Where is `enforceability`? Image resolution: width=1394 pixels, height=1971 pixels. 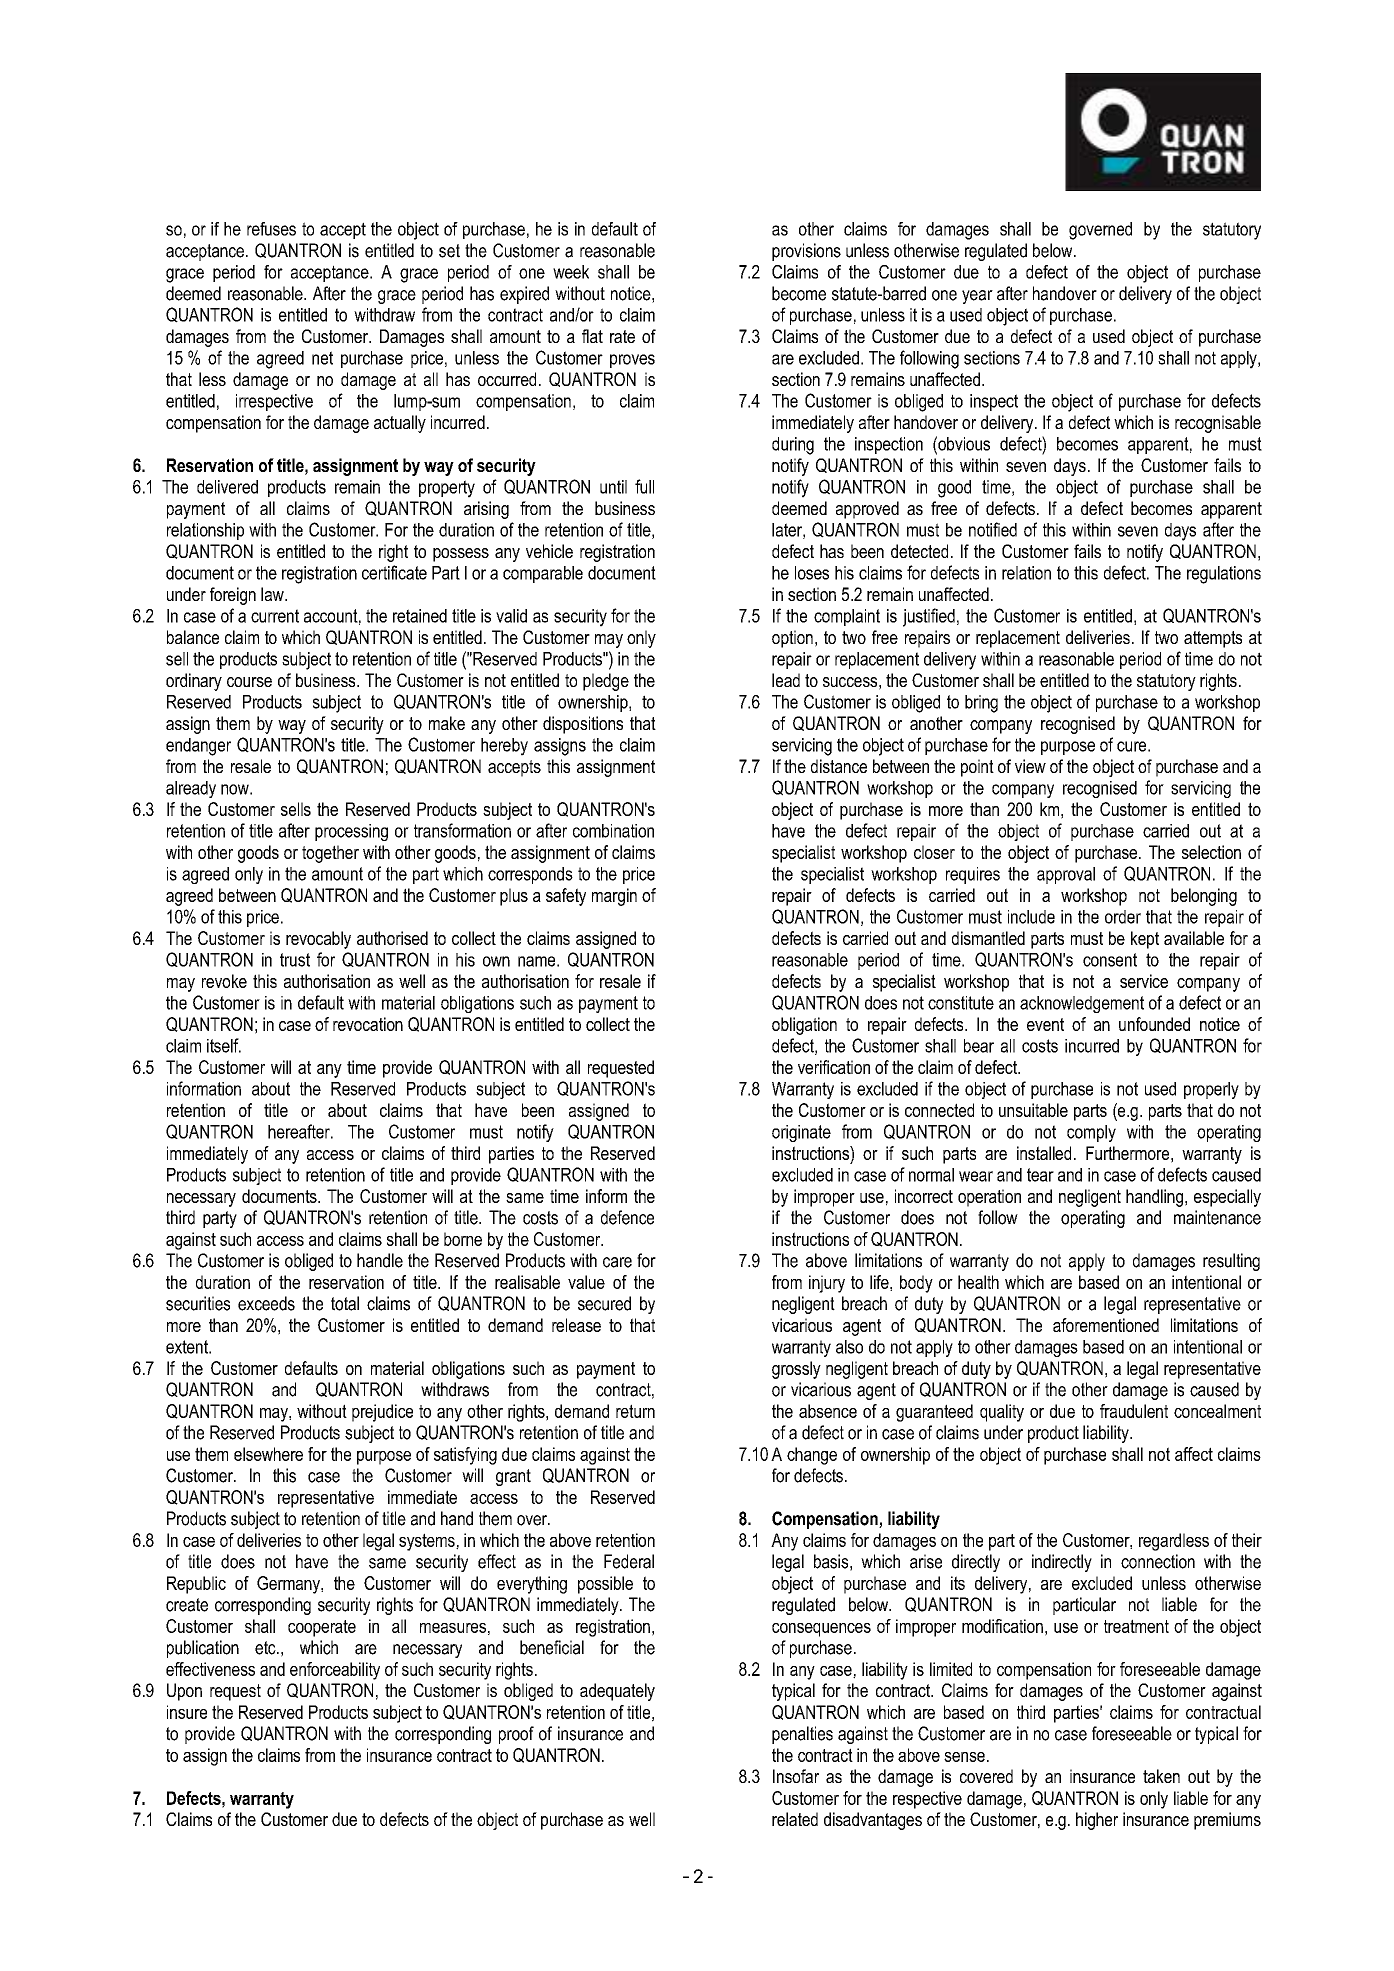 enforceability is located at coordinates (335, 1671).
